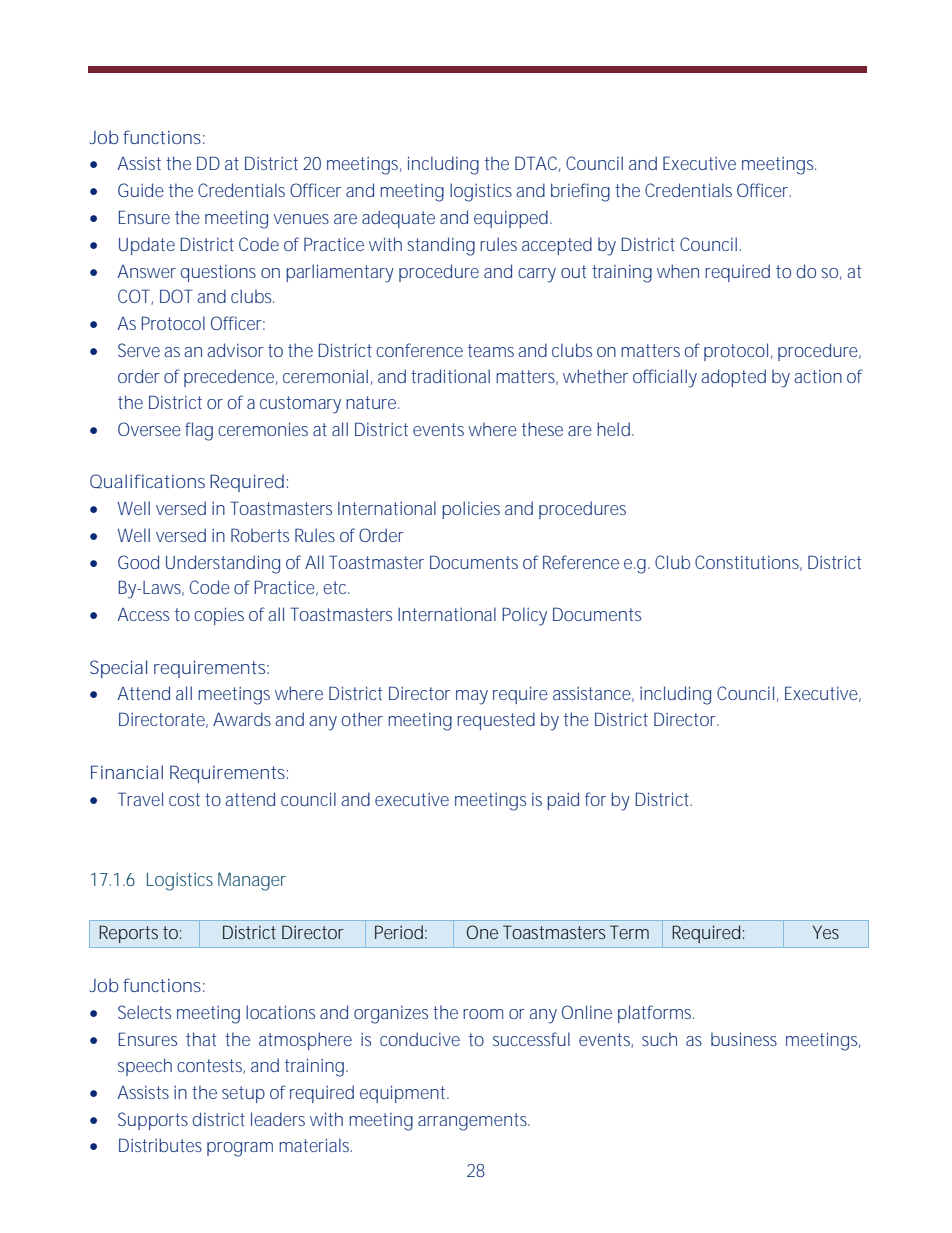 The width and height of the screenshot is (952, 1233). Describe the element at coordinates (472, 697) in the screenshot. I see `may` at that location.
